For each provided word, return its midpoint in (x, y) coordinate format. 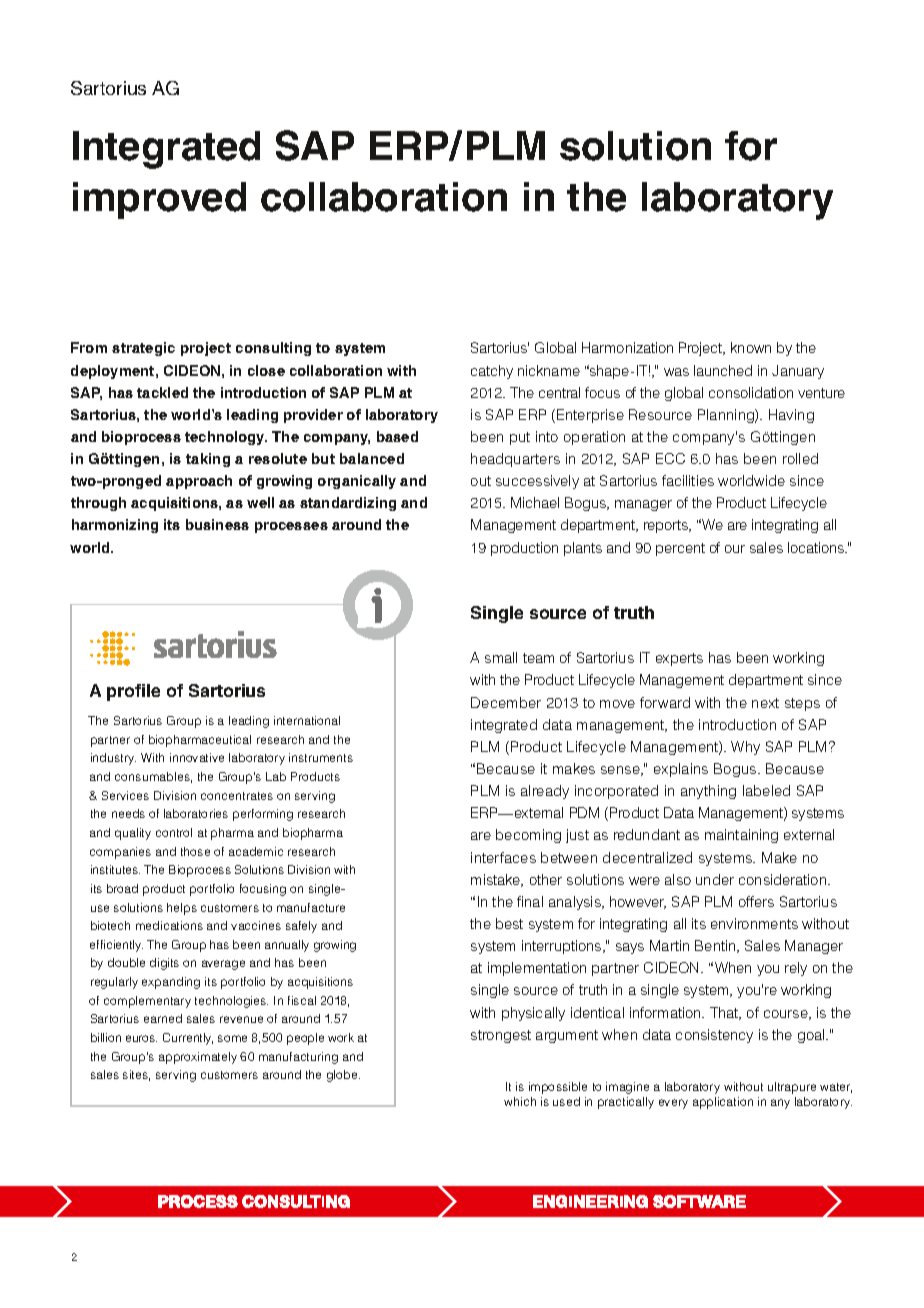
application (723, 1103)
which (520, 1101)
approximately (198, 1058)
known (751, 347)
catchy (492, 372)
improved (159, 200)
